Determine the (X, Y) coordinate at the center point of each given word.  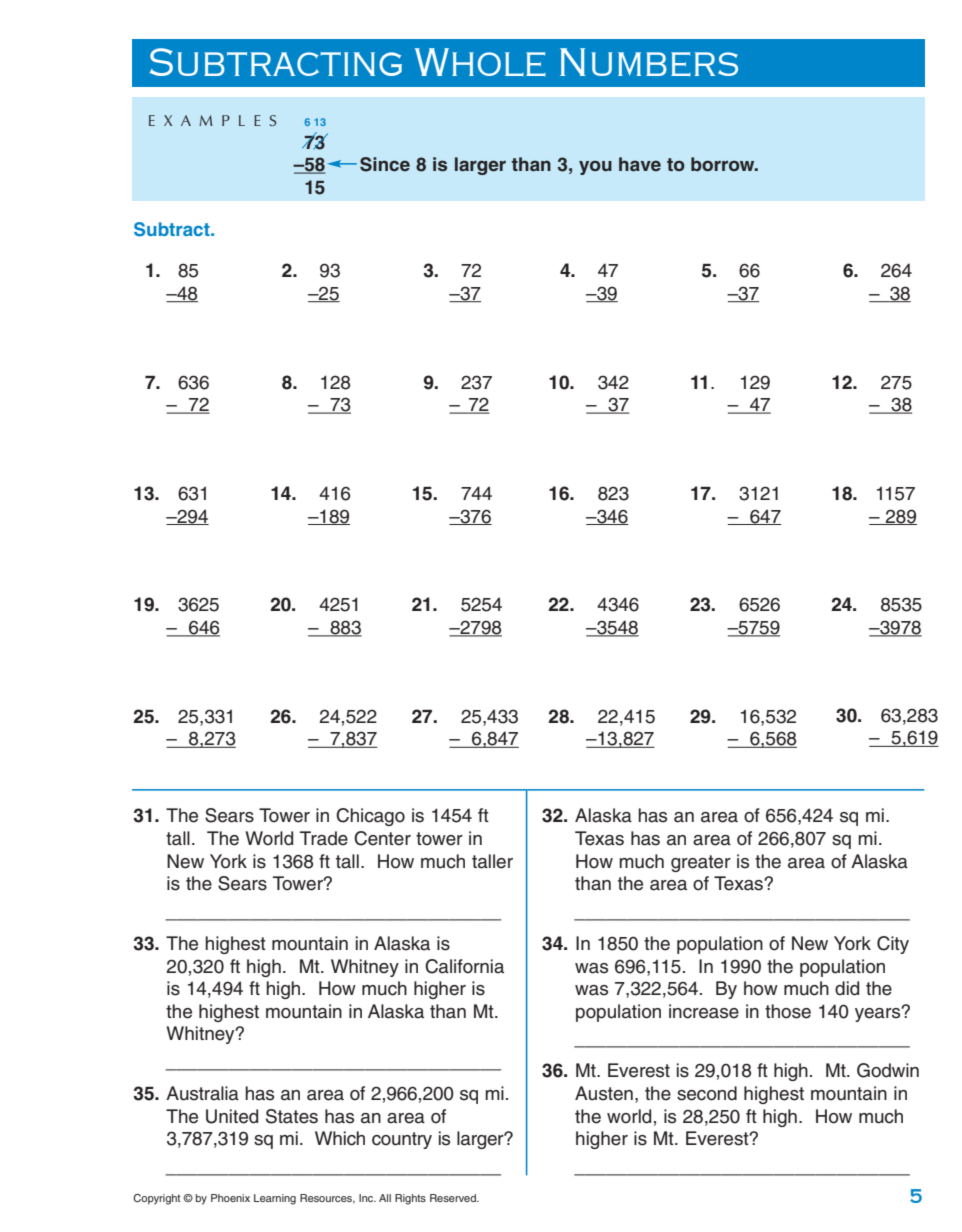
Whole (480, 62)
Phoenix (230, 1198)
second (707, 1093)
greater (701, 863)
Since (385, 164)
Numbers (649, 62)
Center (382, 838)
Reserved (454, 1198)
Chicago (370, 817)
